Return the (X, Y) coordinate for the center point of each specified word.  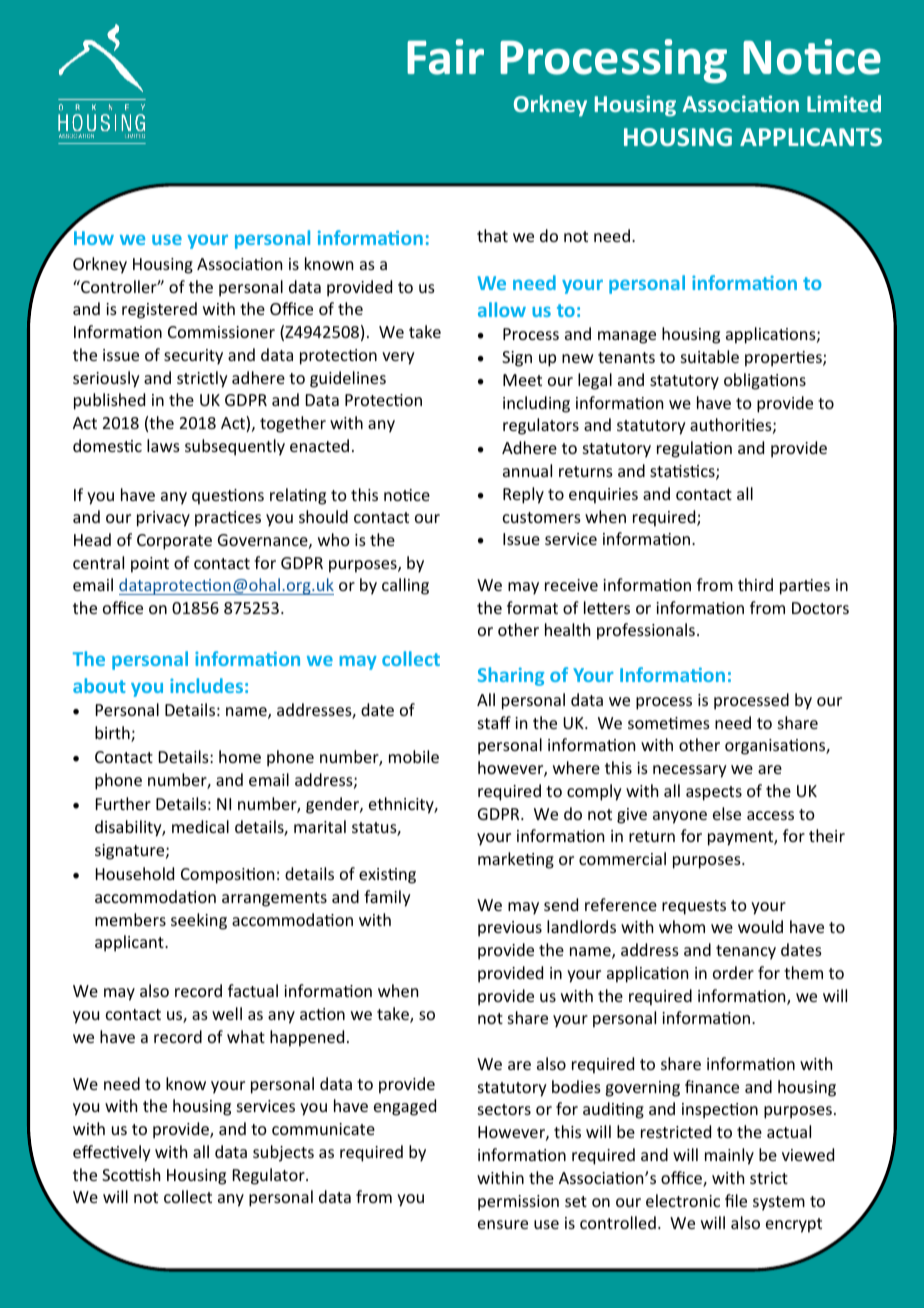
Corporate (174, 542)
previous (510, 929)
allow (502, 309)
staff (494, 722)
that (492, 235)
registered (159, 310)
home (240, 756)
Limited (844, 103)
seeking (199, 921)
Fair (445, 57)
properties (784, 359)
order (733, 972)
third (755, 584)
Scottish (131, 1174)
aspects (714, 793)
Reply (523, 495)
